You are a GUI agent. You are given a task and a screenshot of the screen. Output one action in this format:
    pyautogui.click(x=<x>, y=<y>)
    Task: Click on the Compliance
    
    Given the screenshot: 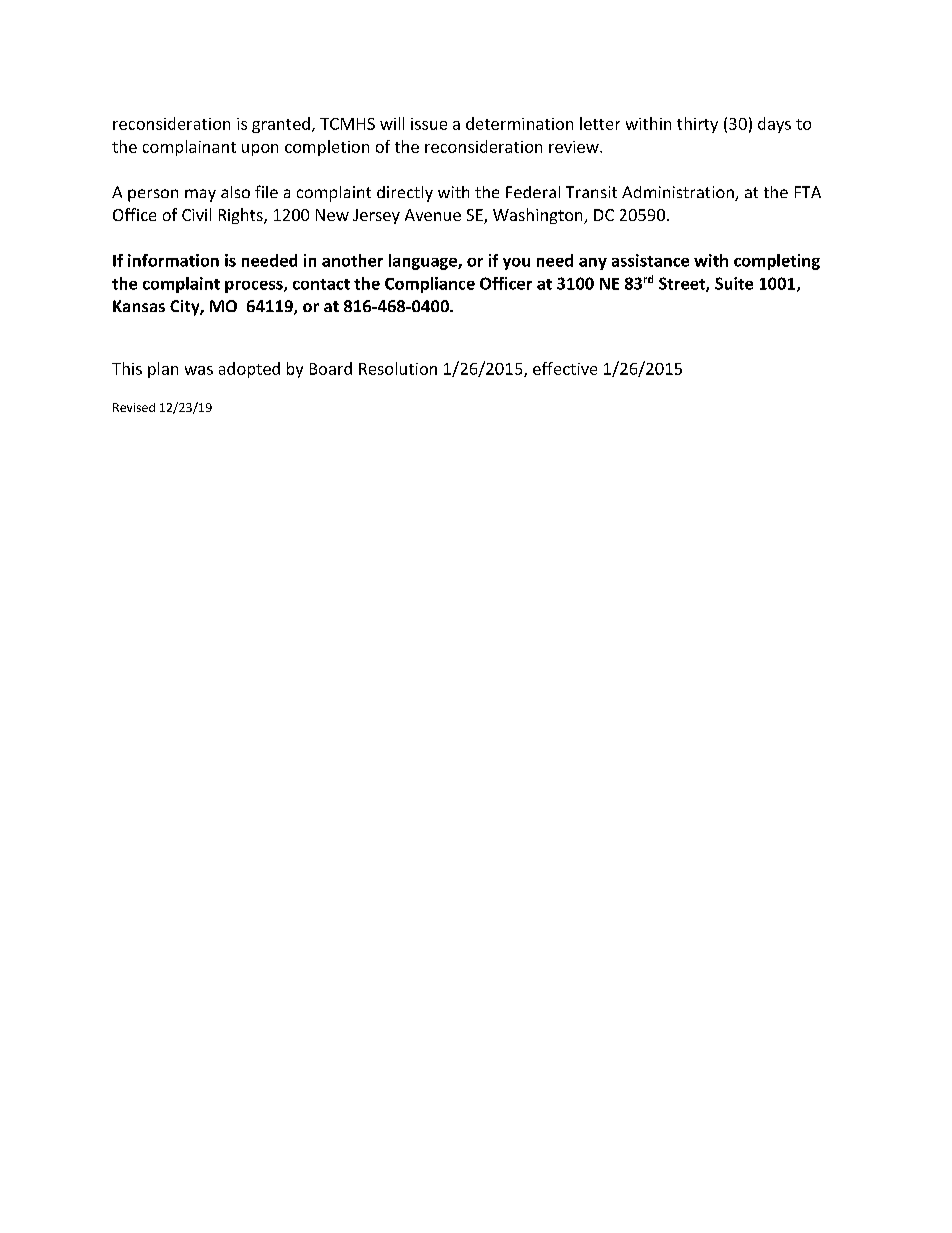 What is the action you would take?
    pyautogui.click(x=430, y=285)
